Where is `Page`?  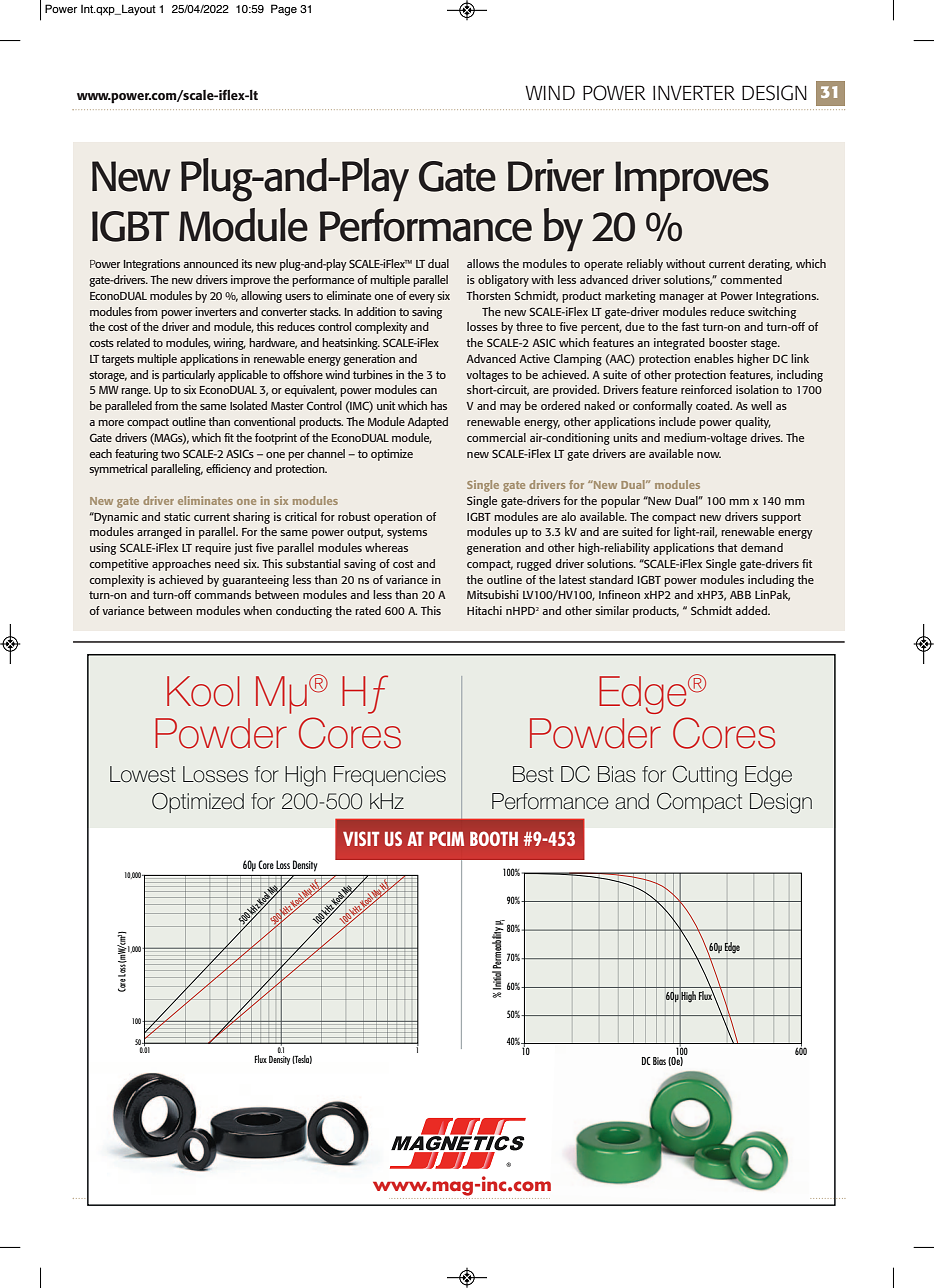
Page is located at coordinates (284, 10).
